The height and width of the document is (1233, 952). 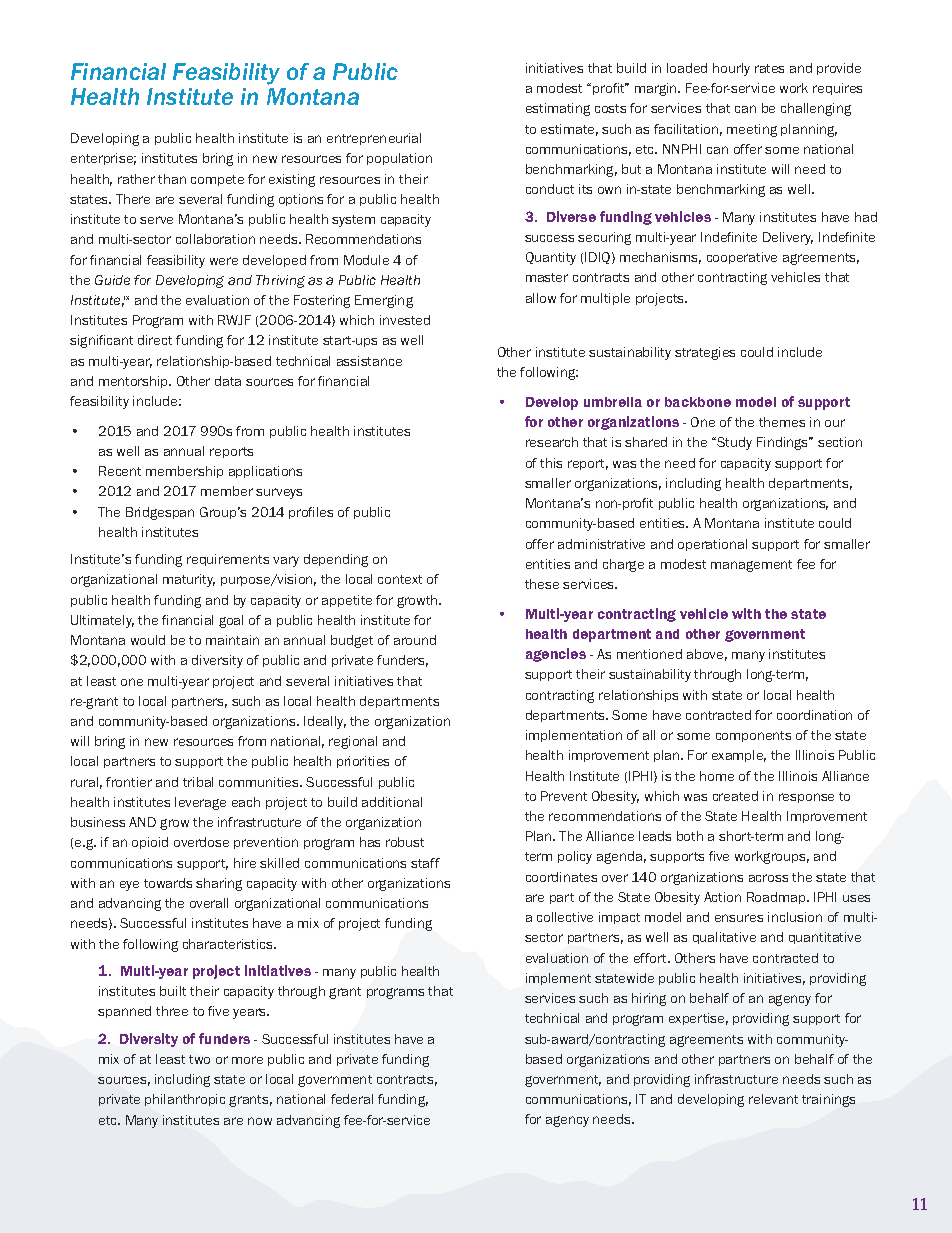 I want to click on these, so click(x=542, y=584).
